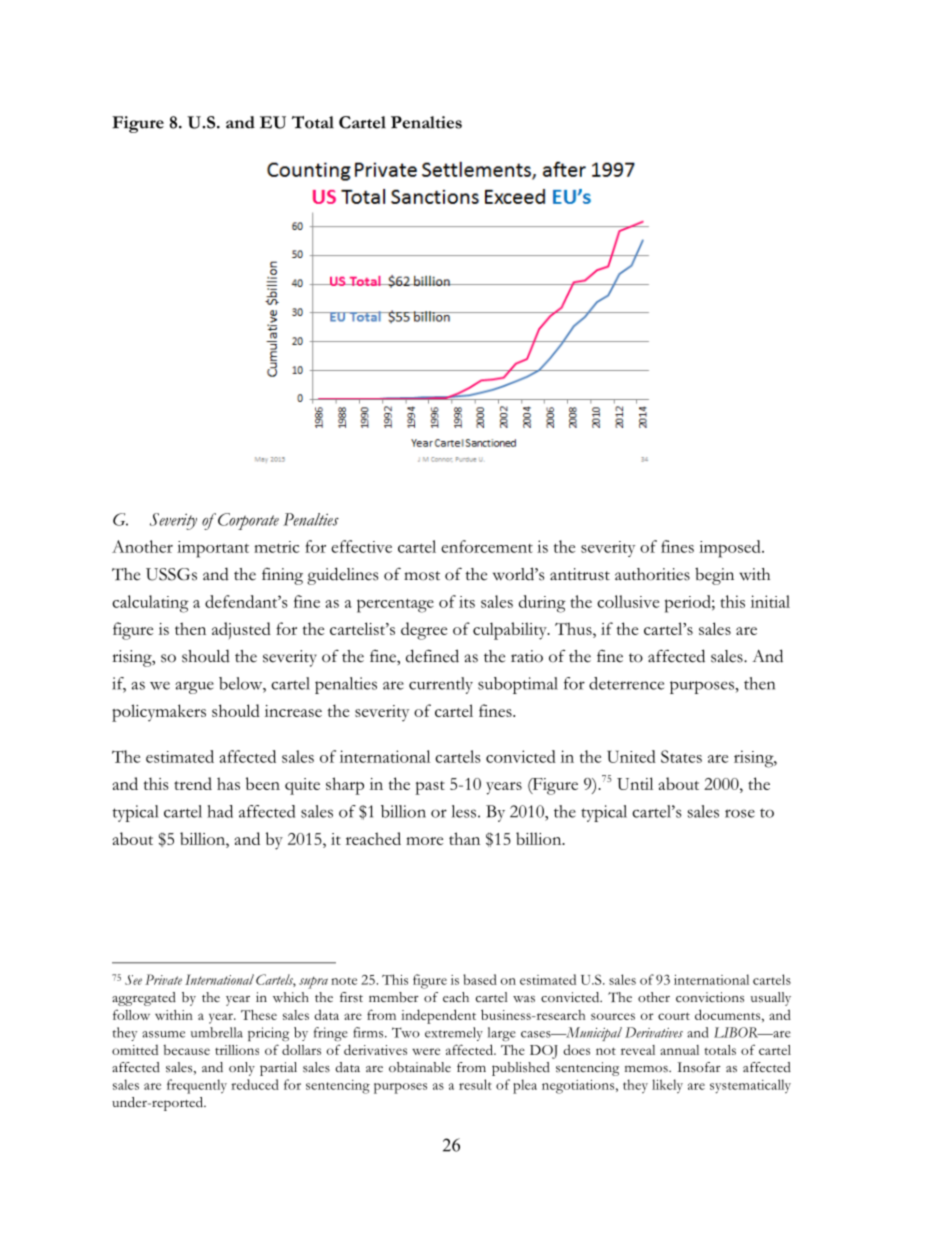 The image size is (952, 1233). What do you see at coordinates (220, 811) in the page?
I see `had` at bounding box center [220, 811].
